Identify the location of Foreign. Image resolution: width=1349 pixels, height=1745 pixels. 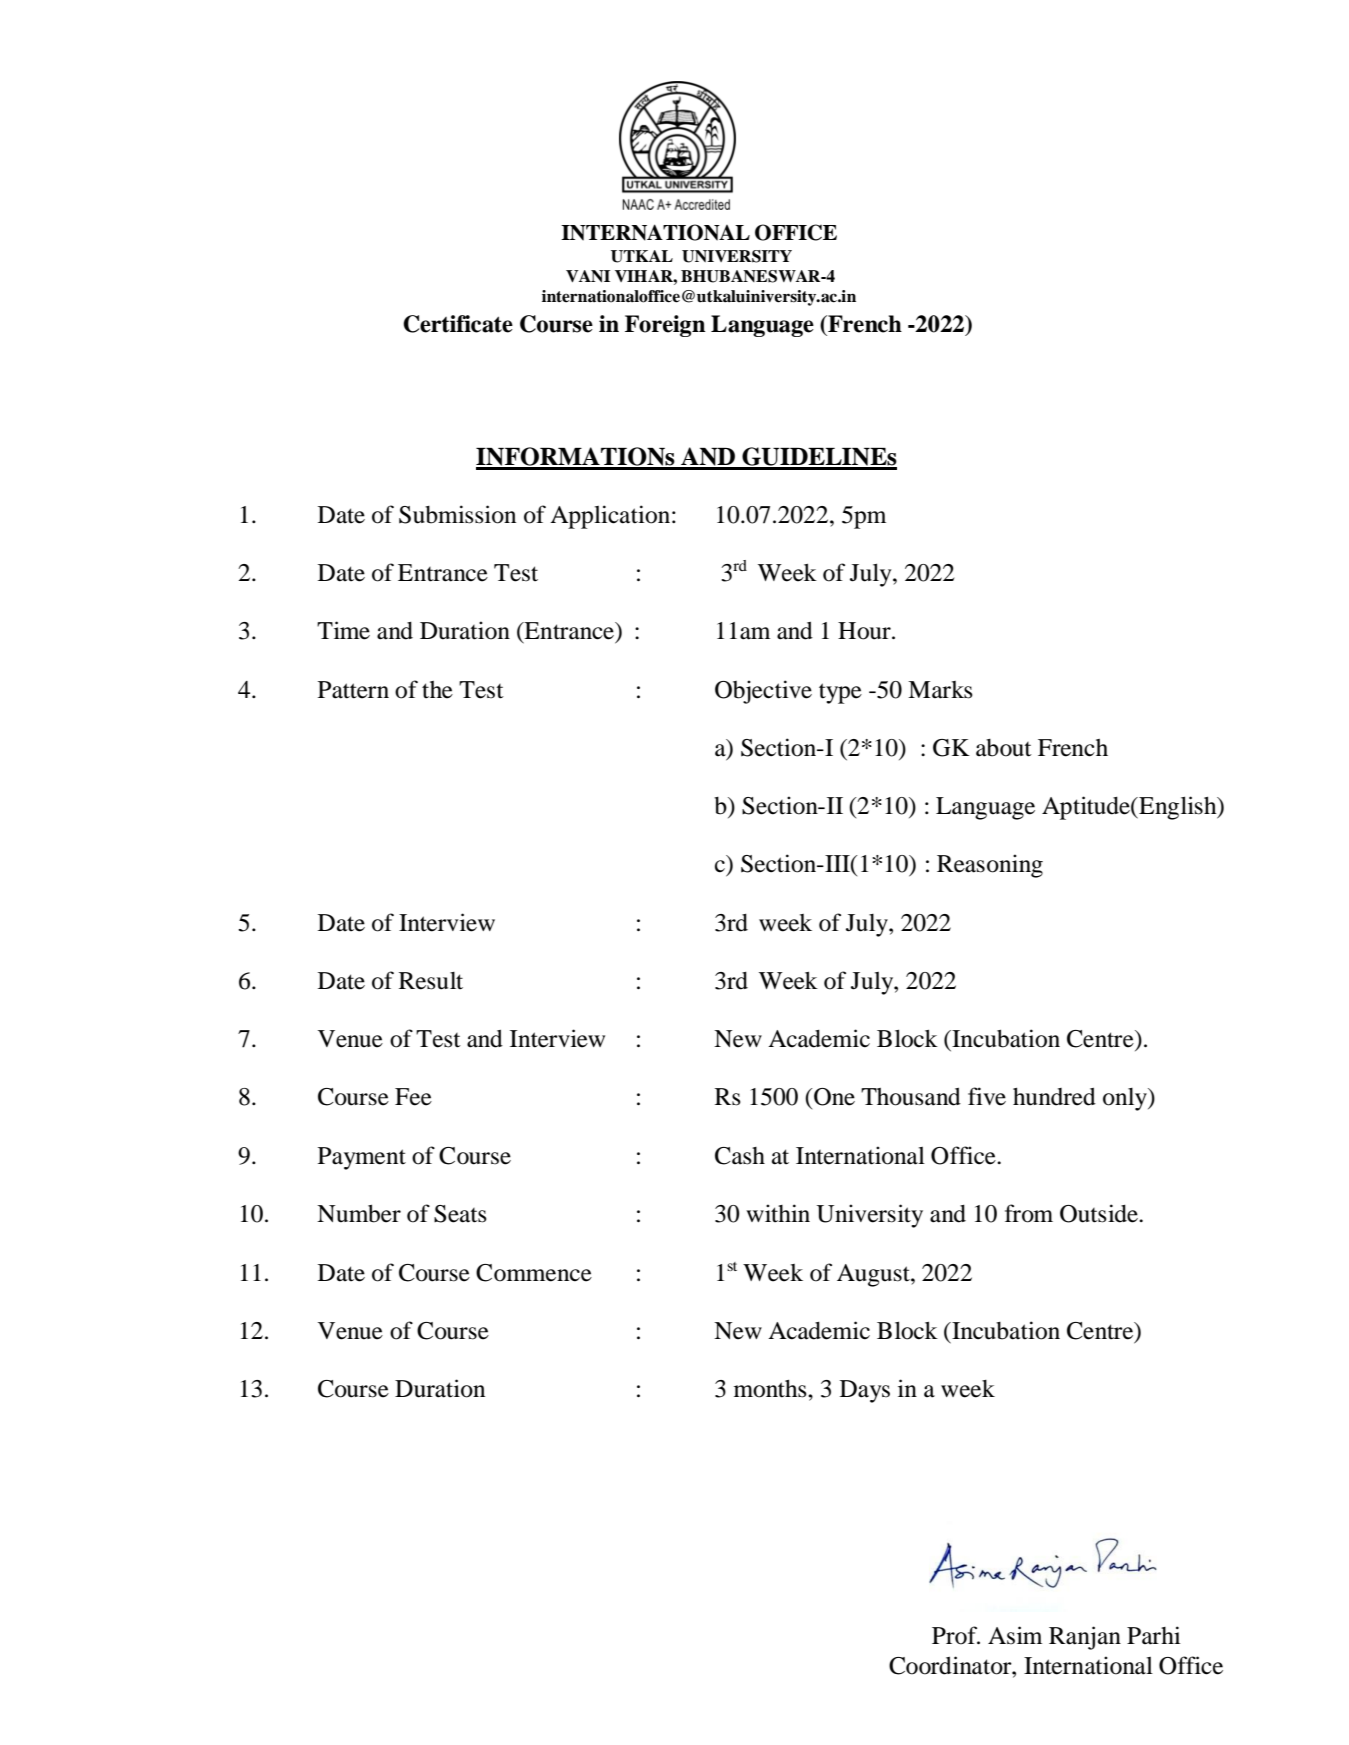
(665, 326).
